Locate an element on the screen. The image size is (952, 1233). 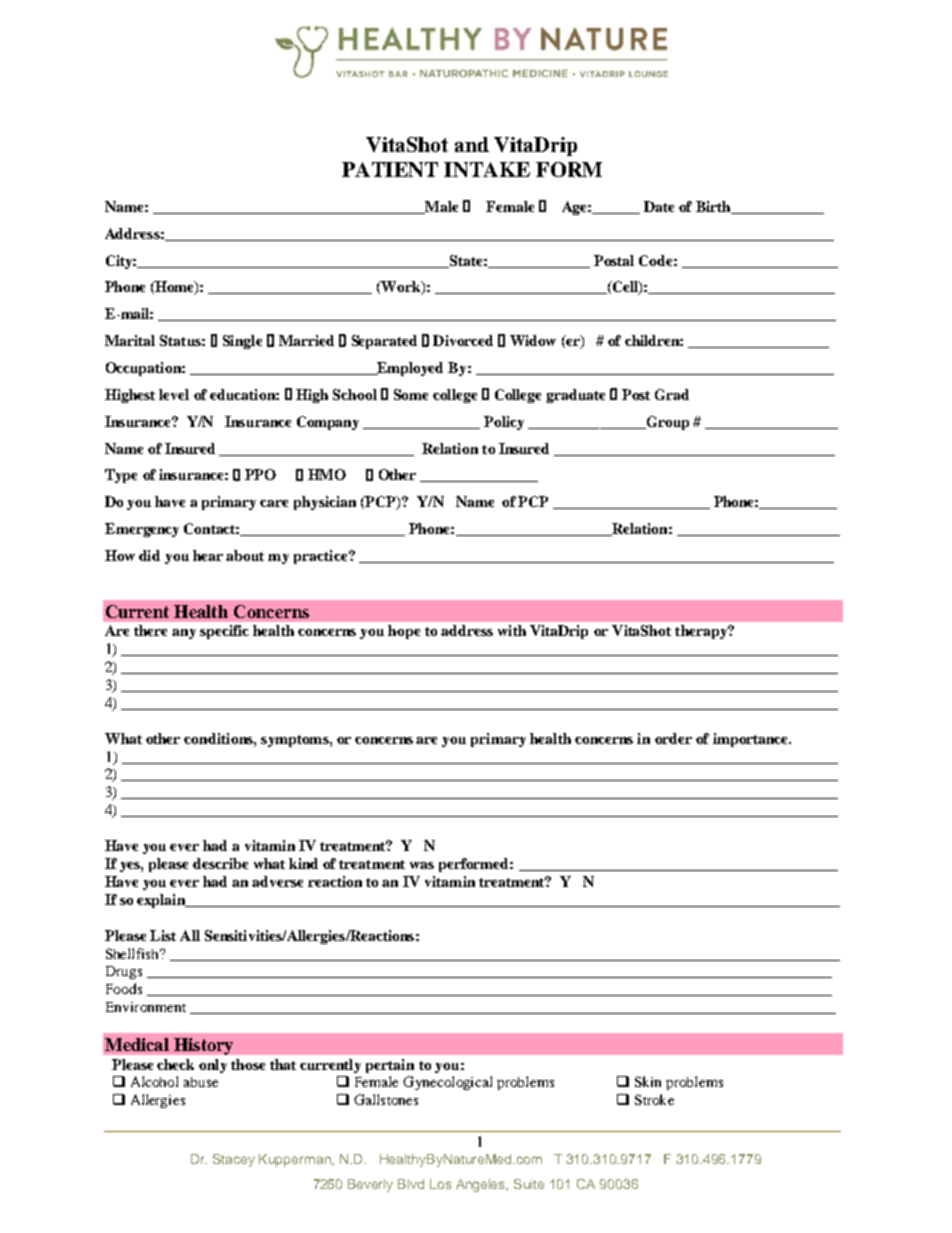
hope is located at coordinates (404, 632).
